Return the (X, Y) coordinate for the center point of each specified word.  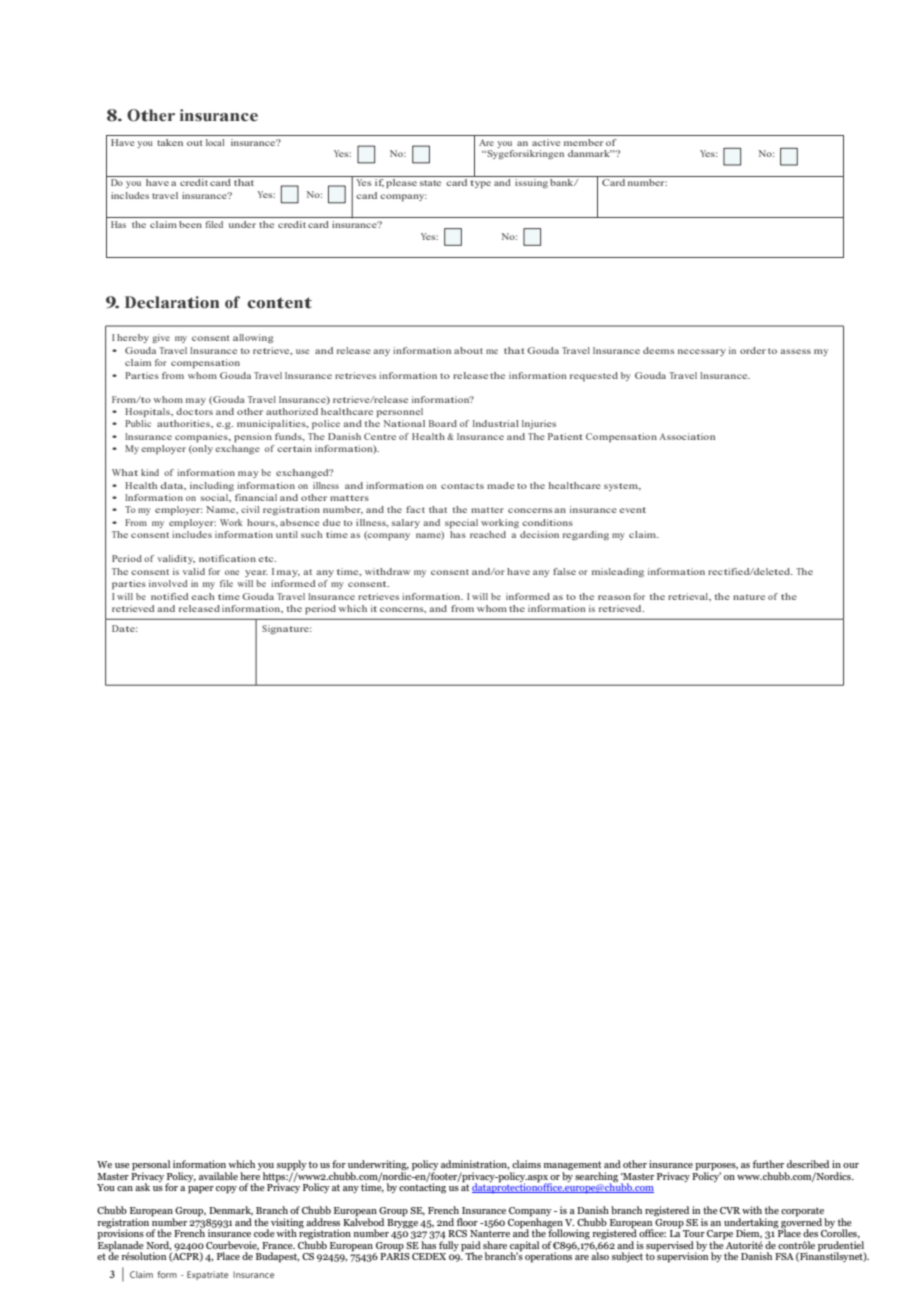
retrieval (689, 596)
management (572, 1167)
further (768, 1164)
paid (471, 1247)
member (583, 142)
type (480, 184)
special (461, 523)
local (215, 142)
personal (151, 1166)
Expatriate (207, 1275)
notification (227, 558)
